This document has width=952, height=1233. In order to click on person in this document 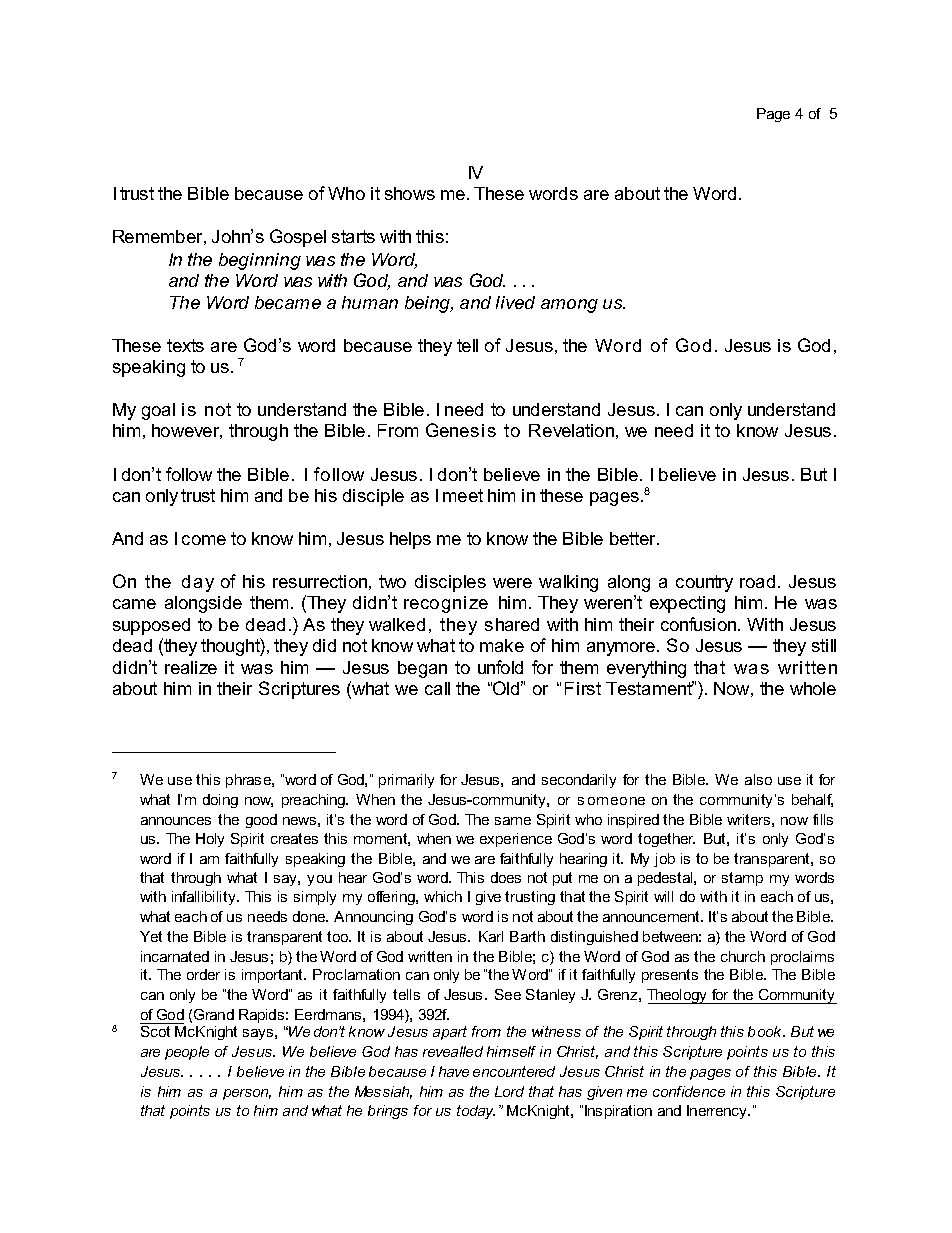, I will do `click(247, 1094)`.
